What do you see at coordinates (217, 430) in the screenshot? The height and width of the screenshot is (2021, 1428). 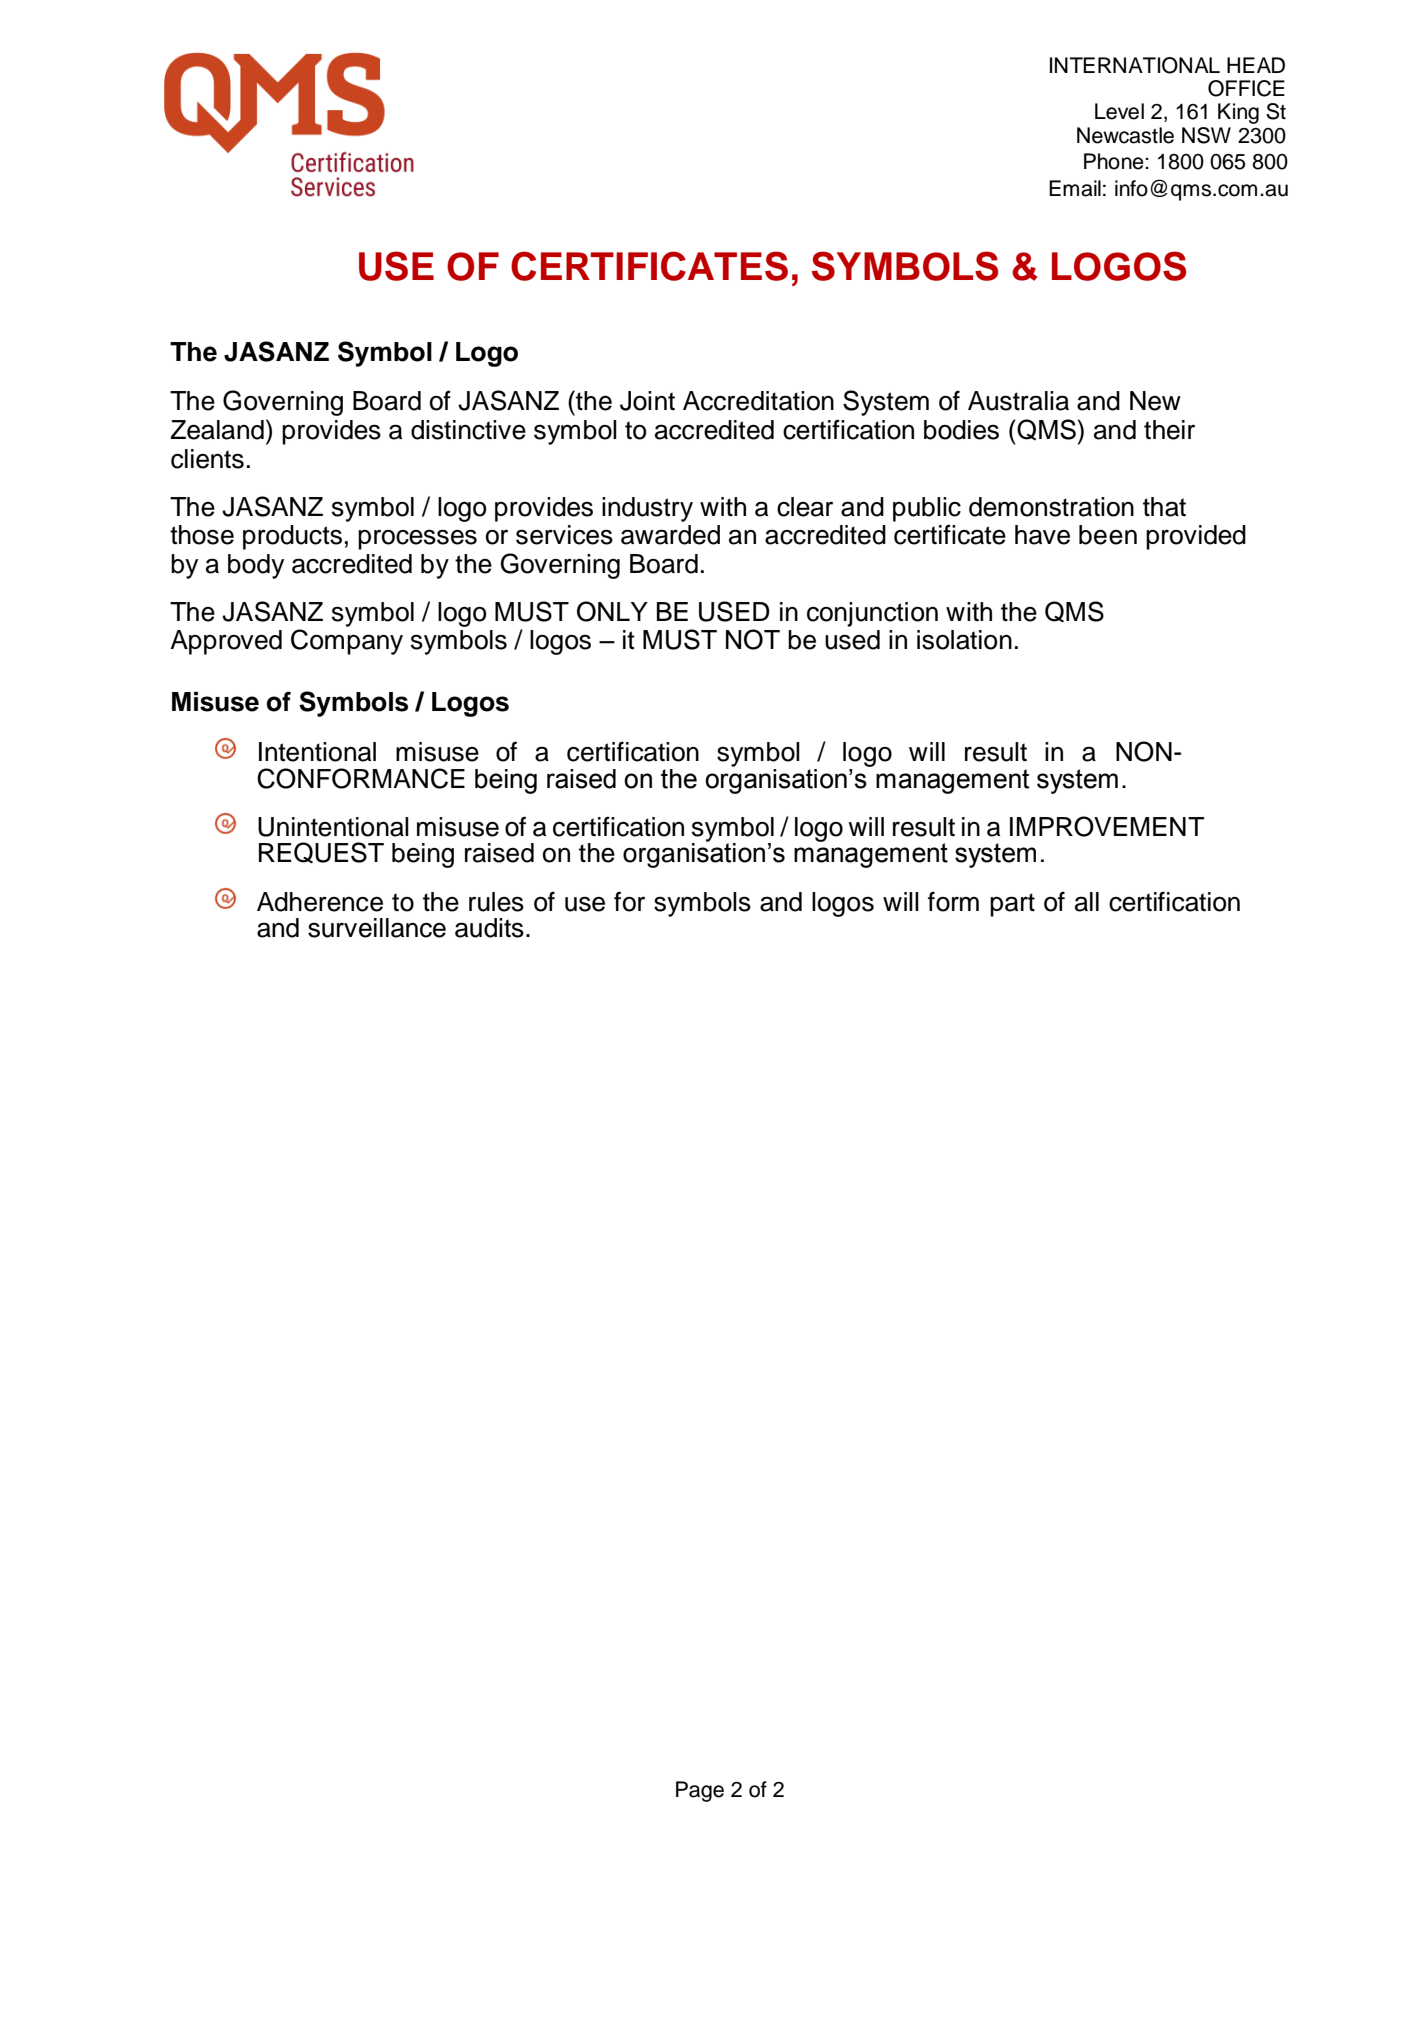 I see `Zealand` at bounding box center [217, 430].
